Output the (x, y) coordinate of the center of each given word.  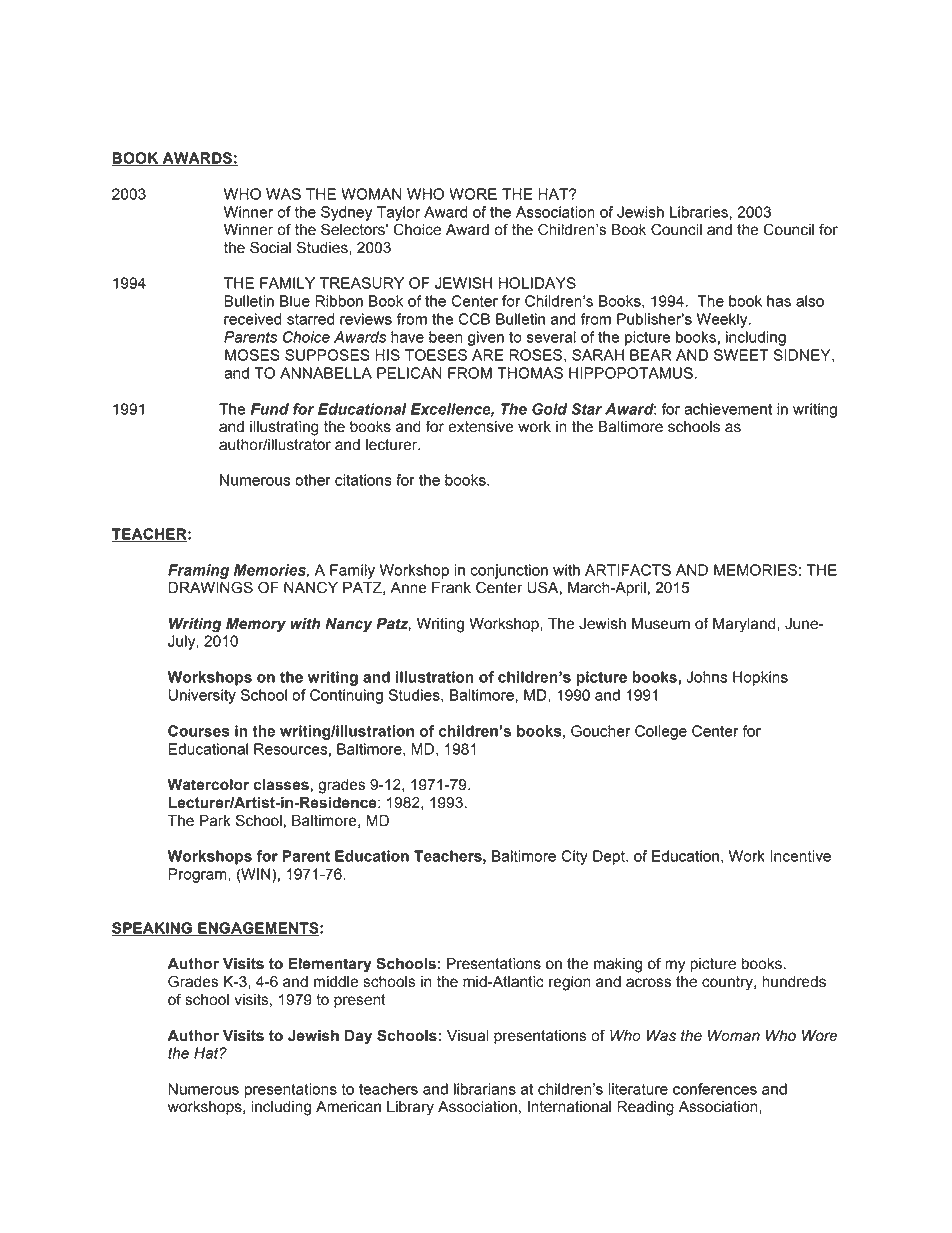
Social (270, 247)
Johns (706, 677)
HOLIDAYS (537, 283)
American (348, 1107)
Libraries (700, 212)
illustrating (284, 428)
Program (198, 875)
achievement (728, 409)
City (574, 857)
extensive (481, 427)
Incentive (800, 856)
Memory (256, 625)
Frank (451, 588)
